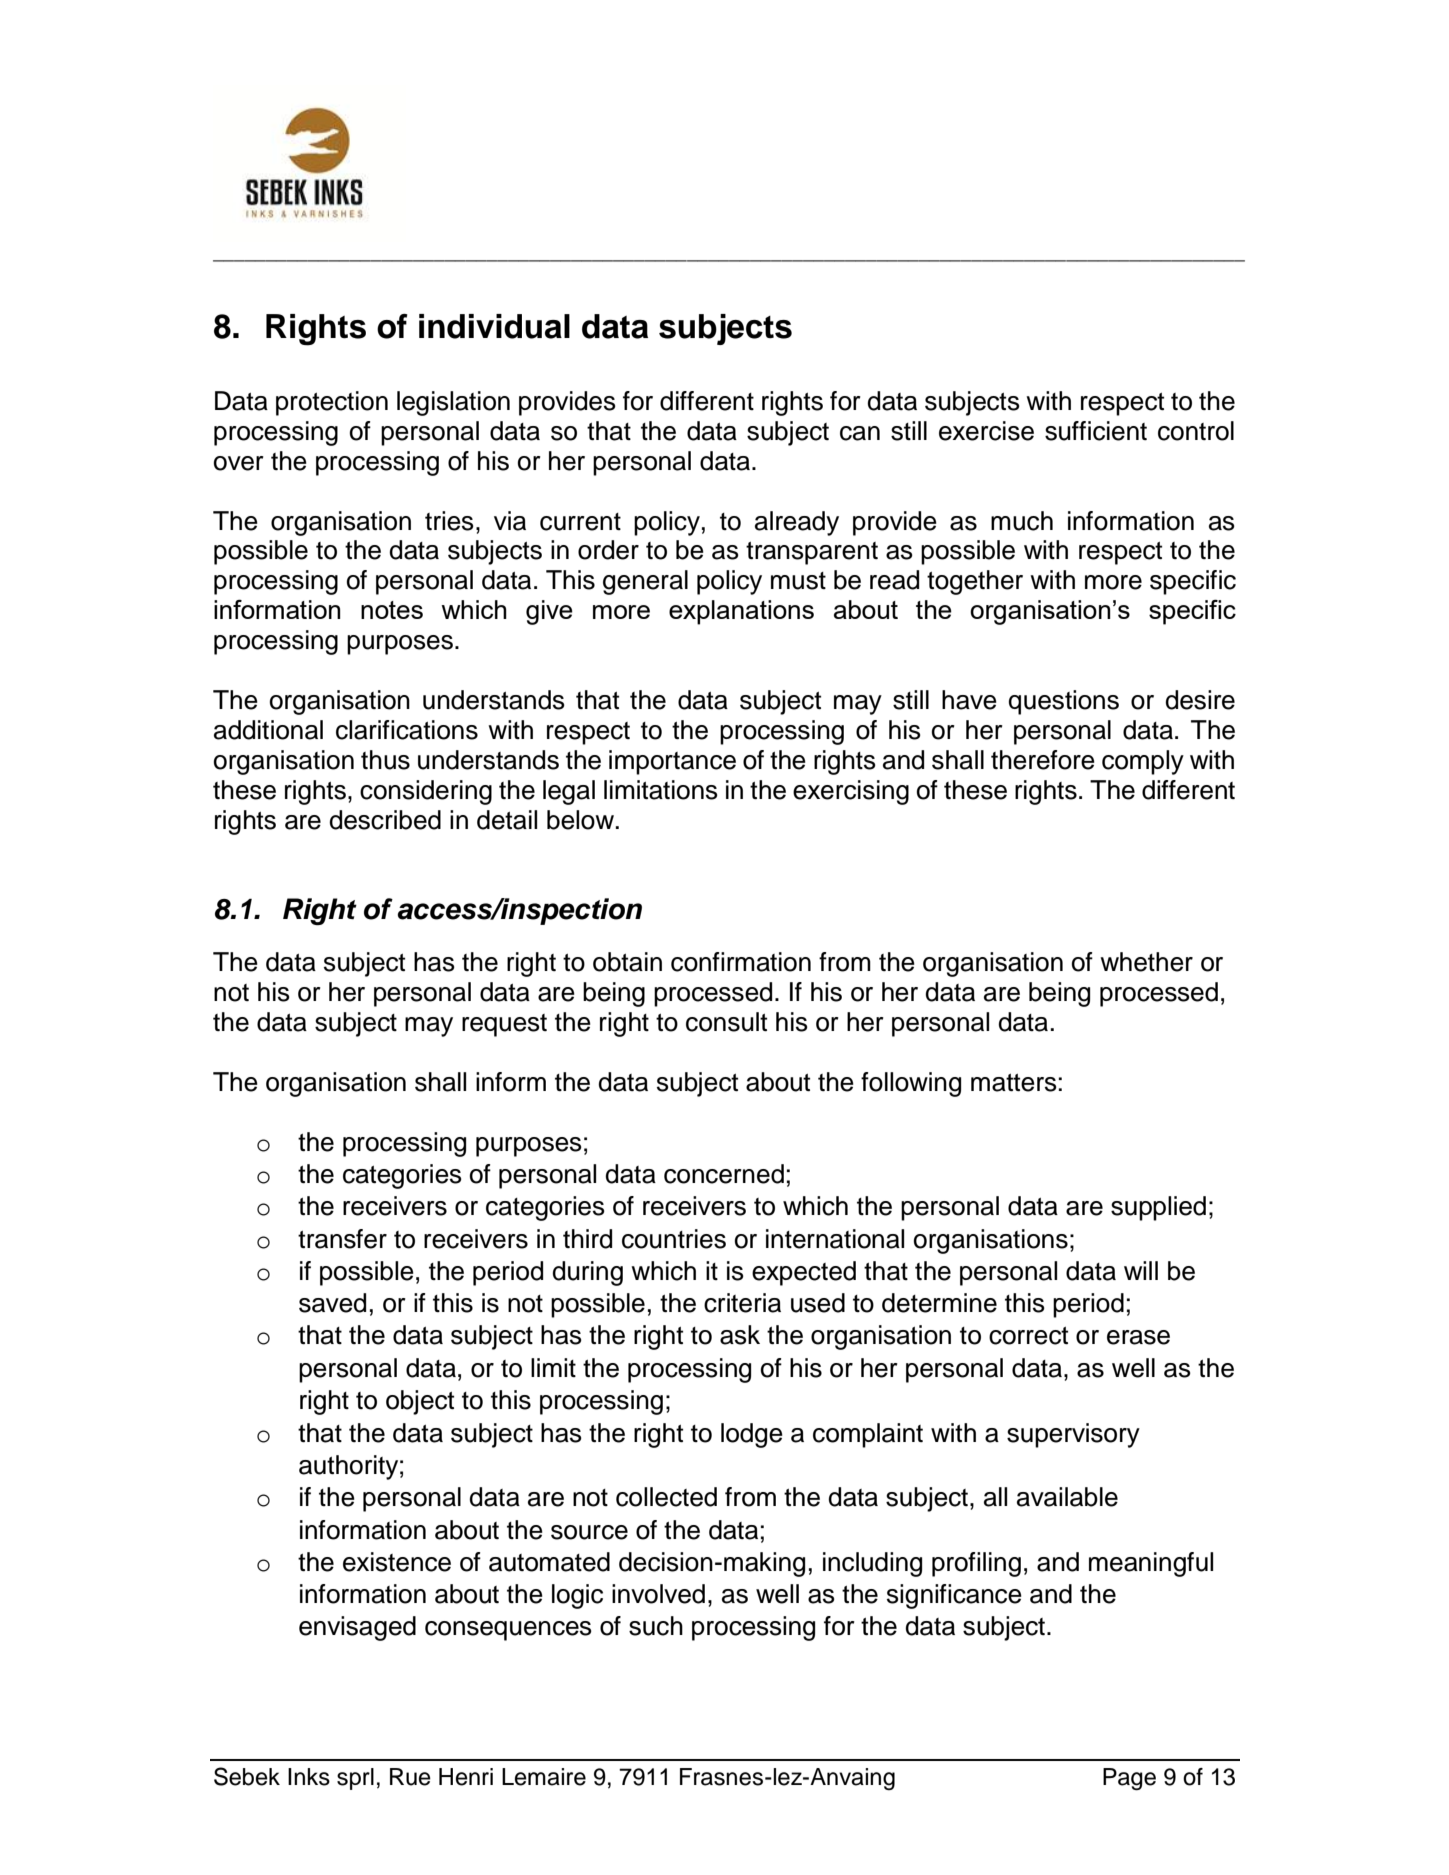 This screenshot has width=1449, height=1875. I want to click on described, so click(385, 820).
